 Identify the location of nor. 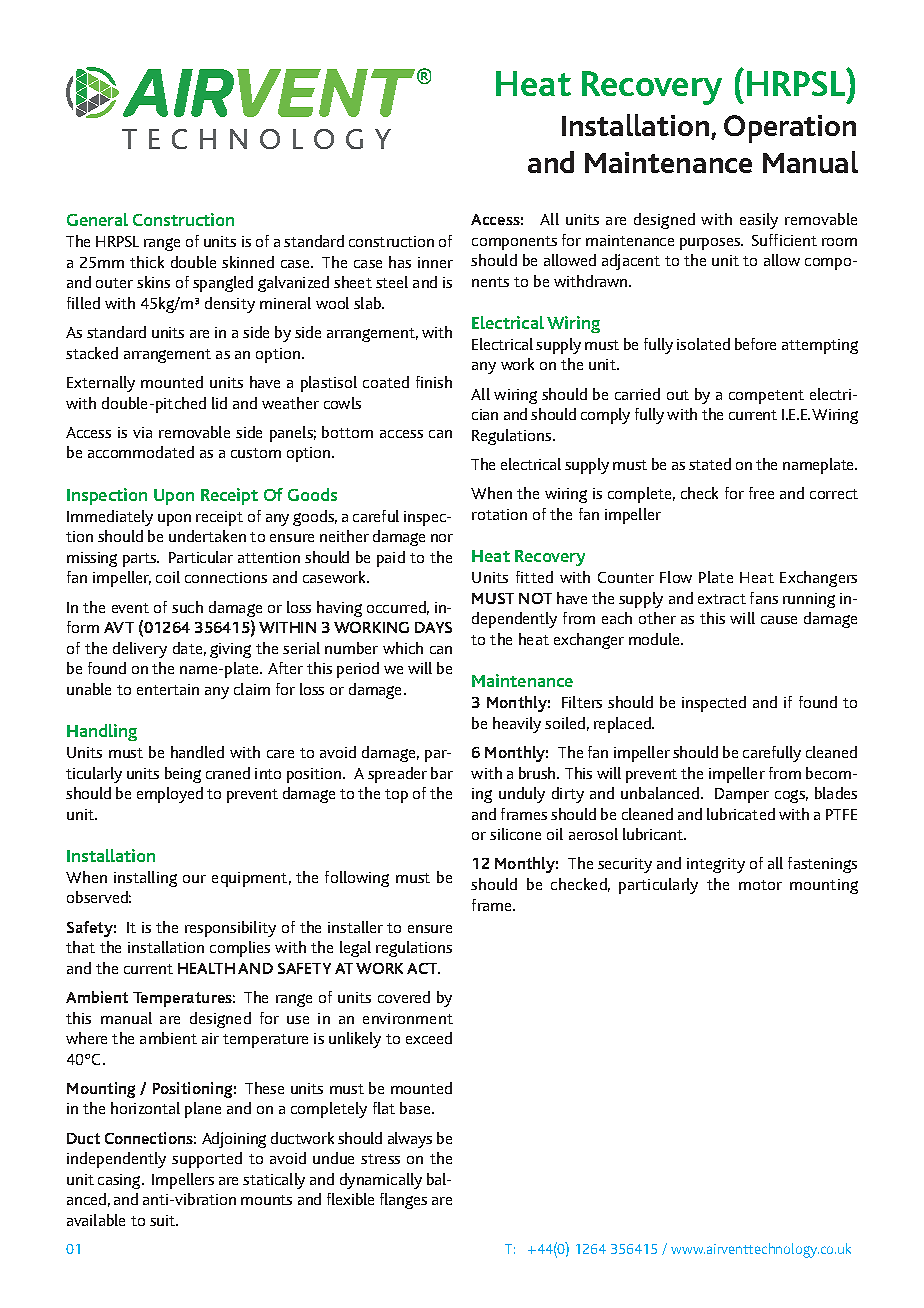
(442, 538).
